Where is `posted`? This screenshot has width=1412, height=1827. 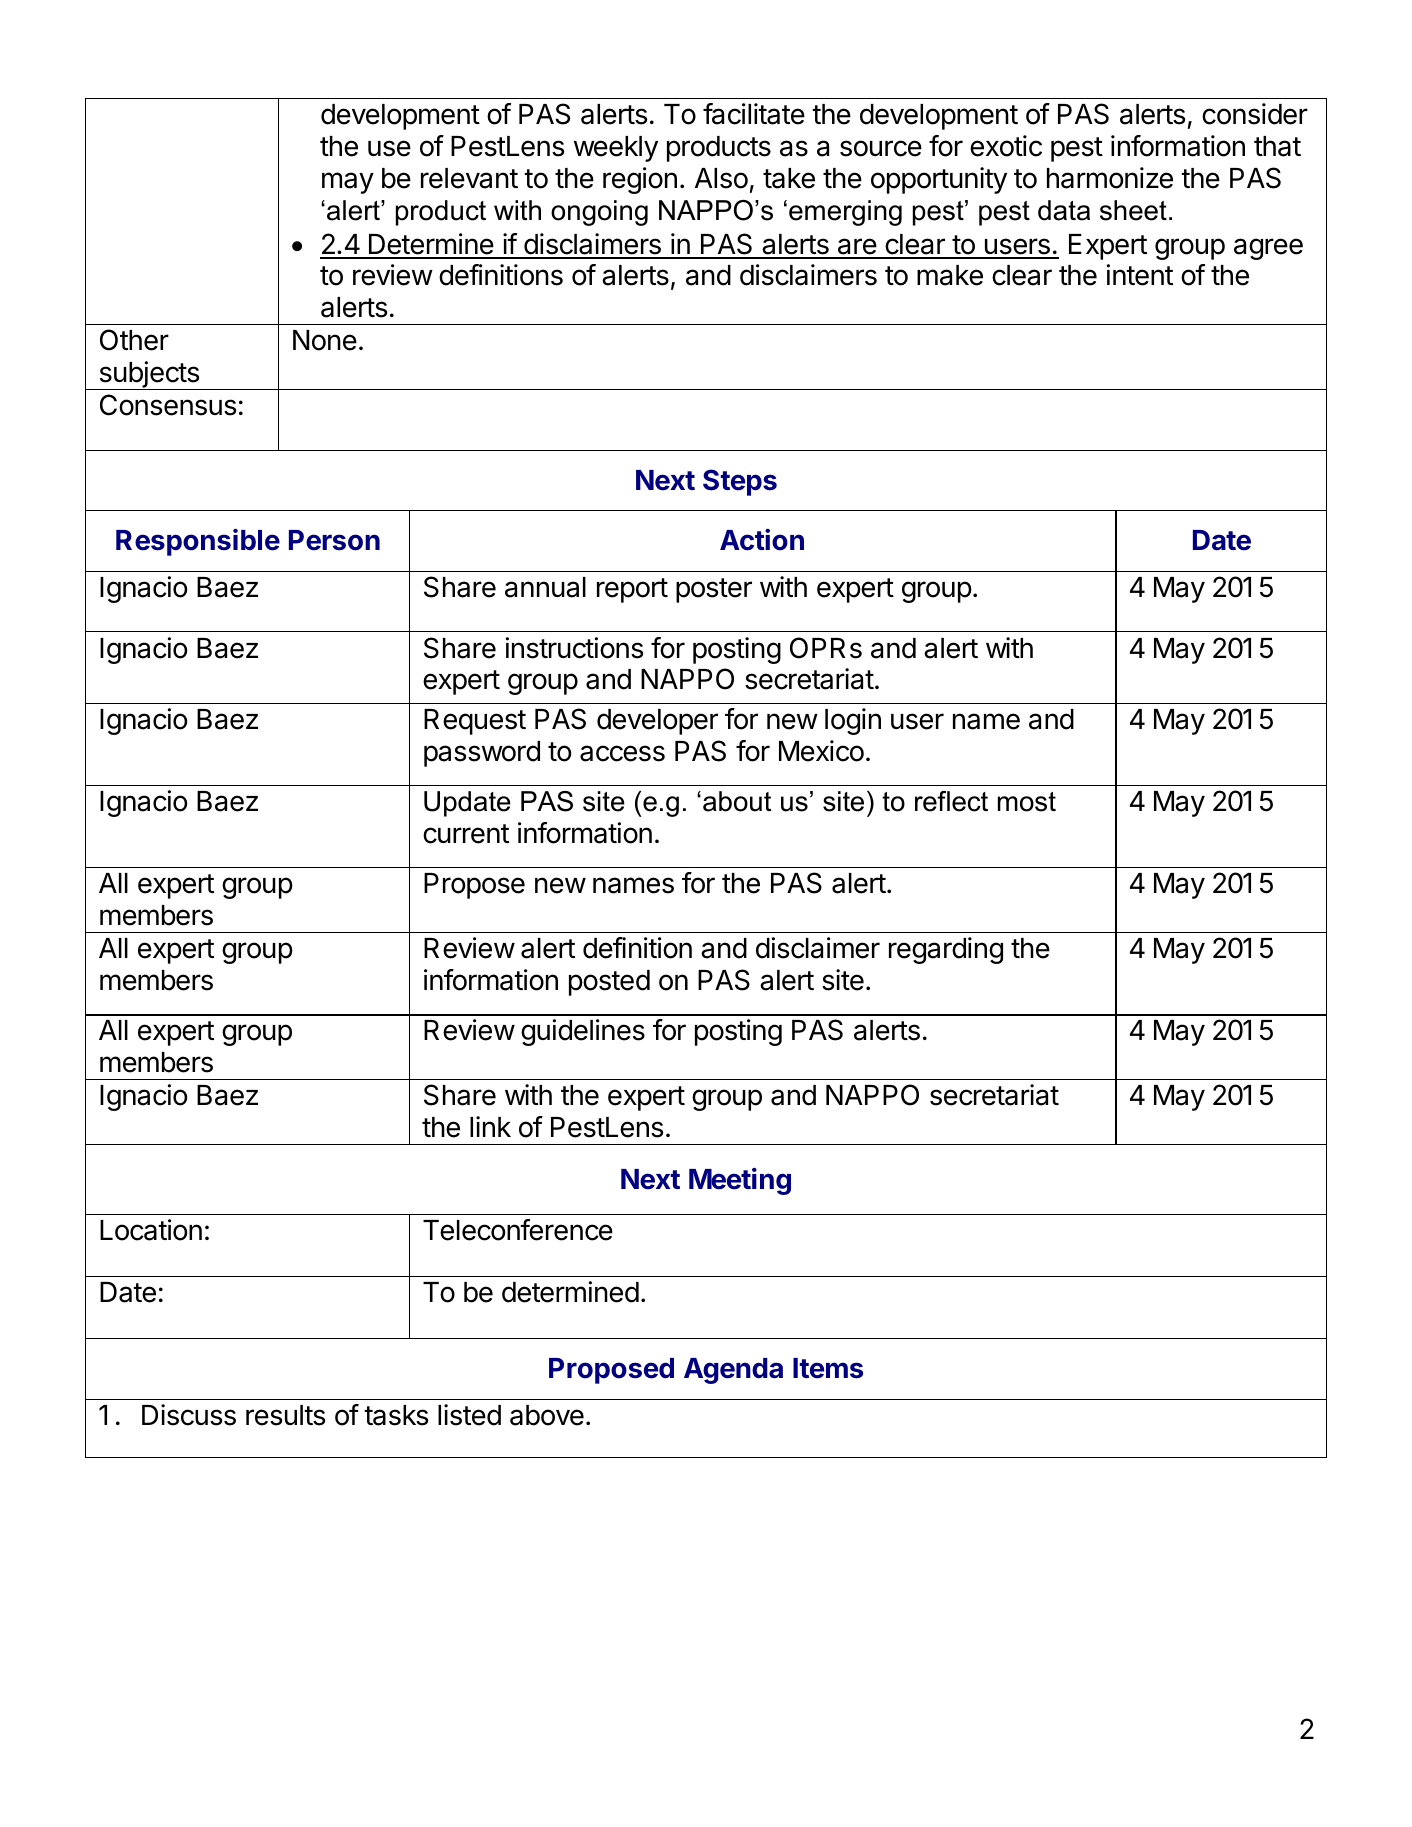
posted is located at coordinates (609, 983).
